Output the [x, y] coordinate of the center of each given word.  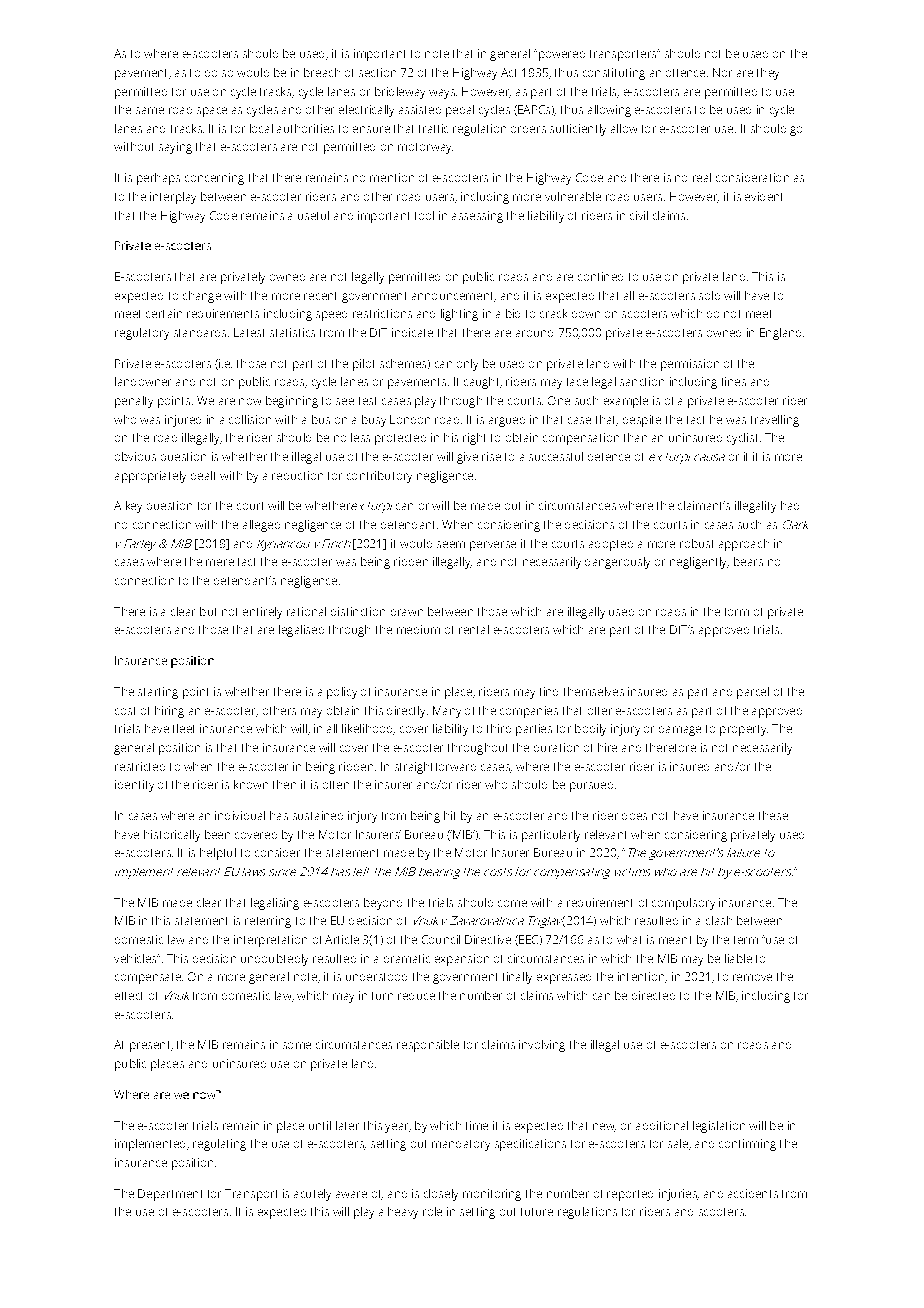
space [212, 112]
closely [441, 1195]
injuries [679, 1195]
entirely [262, 613]
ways [443, 94]
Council [441, 939]
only [467, 365]
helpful [218, 854]
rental [474, 629]
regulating [219, 1145]
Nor [722, 72]
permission [690, 365]
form [737, 612]
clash [719, 920]
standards [201, 333]
